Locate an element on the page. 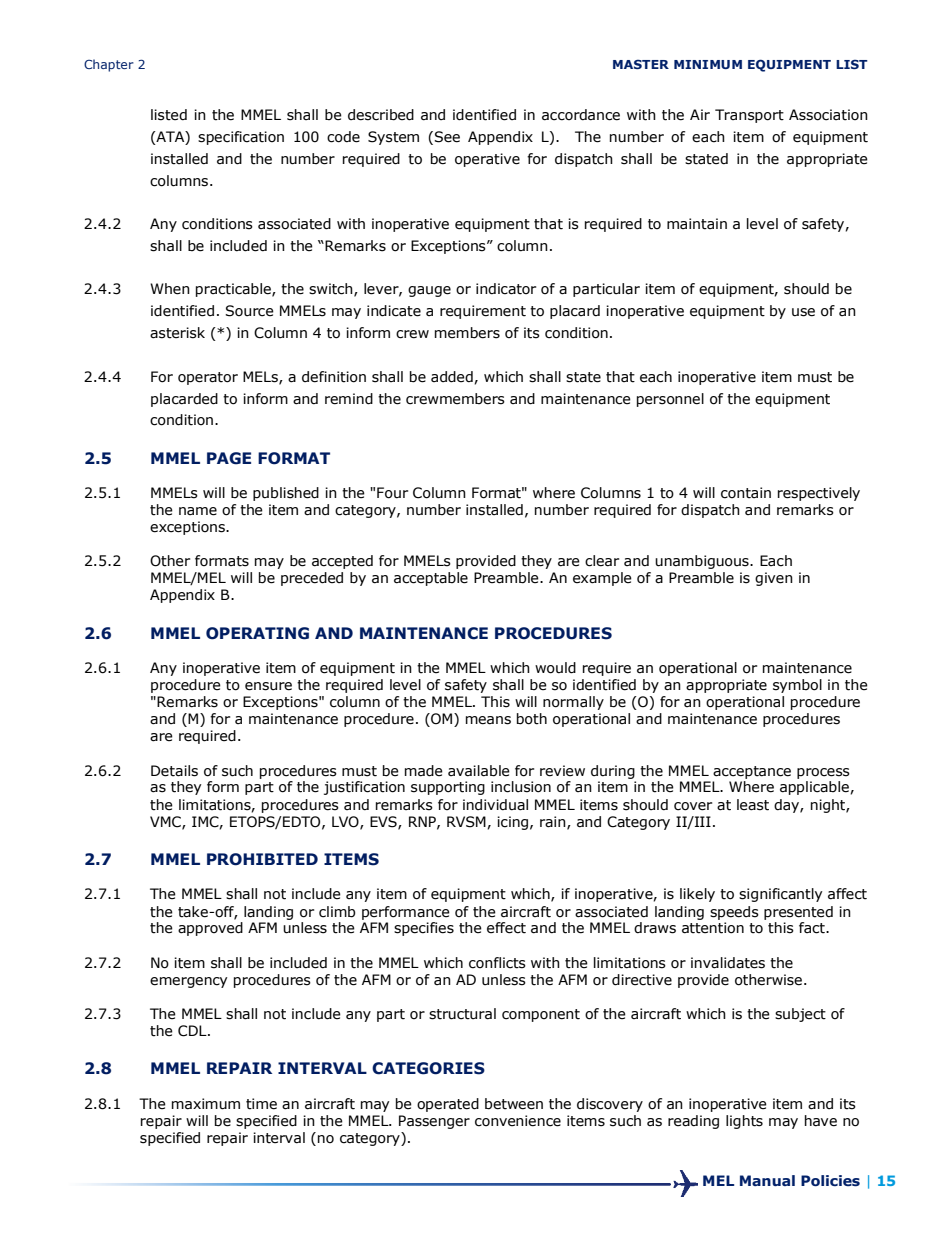  specification is located at coordinates (241, 138).
